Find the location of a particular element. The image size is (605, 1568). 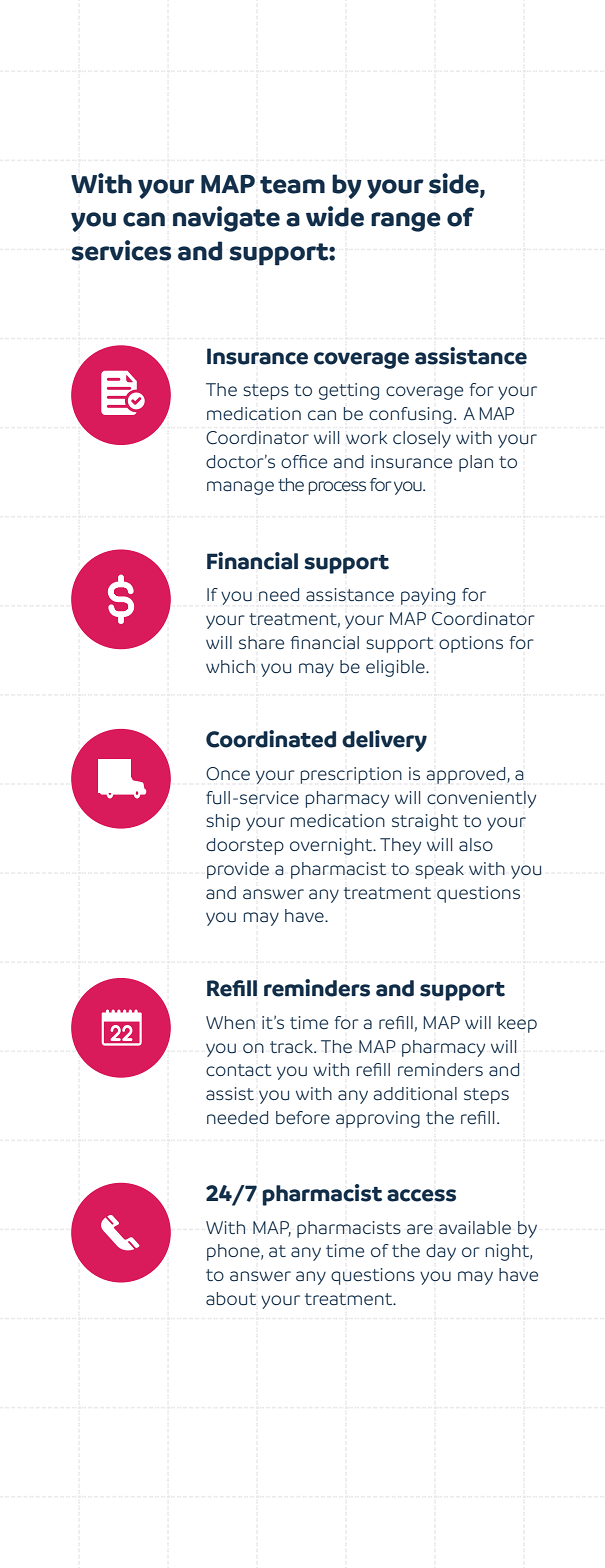

navigate is located at coordinates (226, 219).
